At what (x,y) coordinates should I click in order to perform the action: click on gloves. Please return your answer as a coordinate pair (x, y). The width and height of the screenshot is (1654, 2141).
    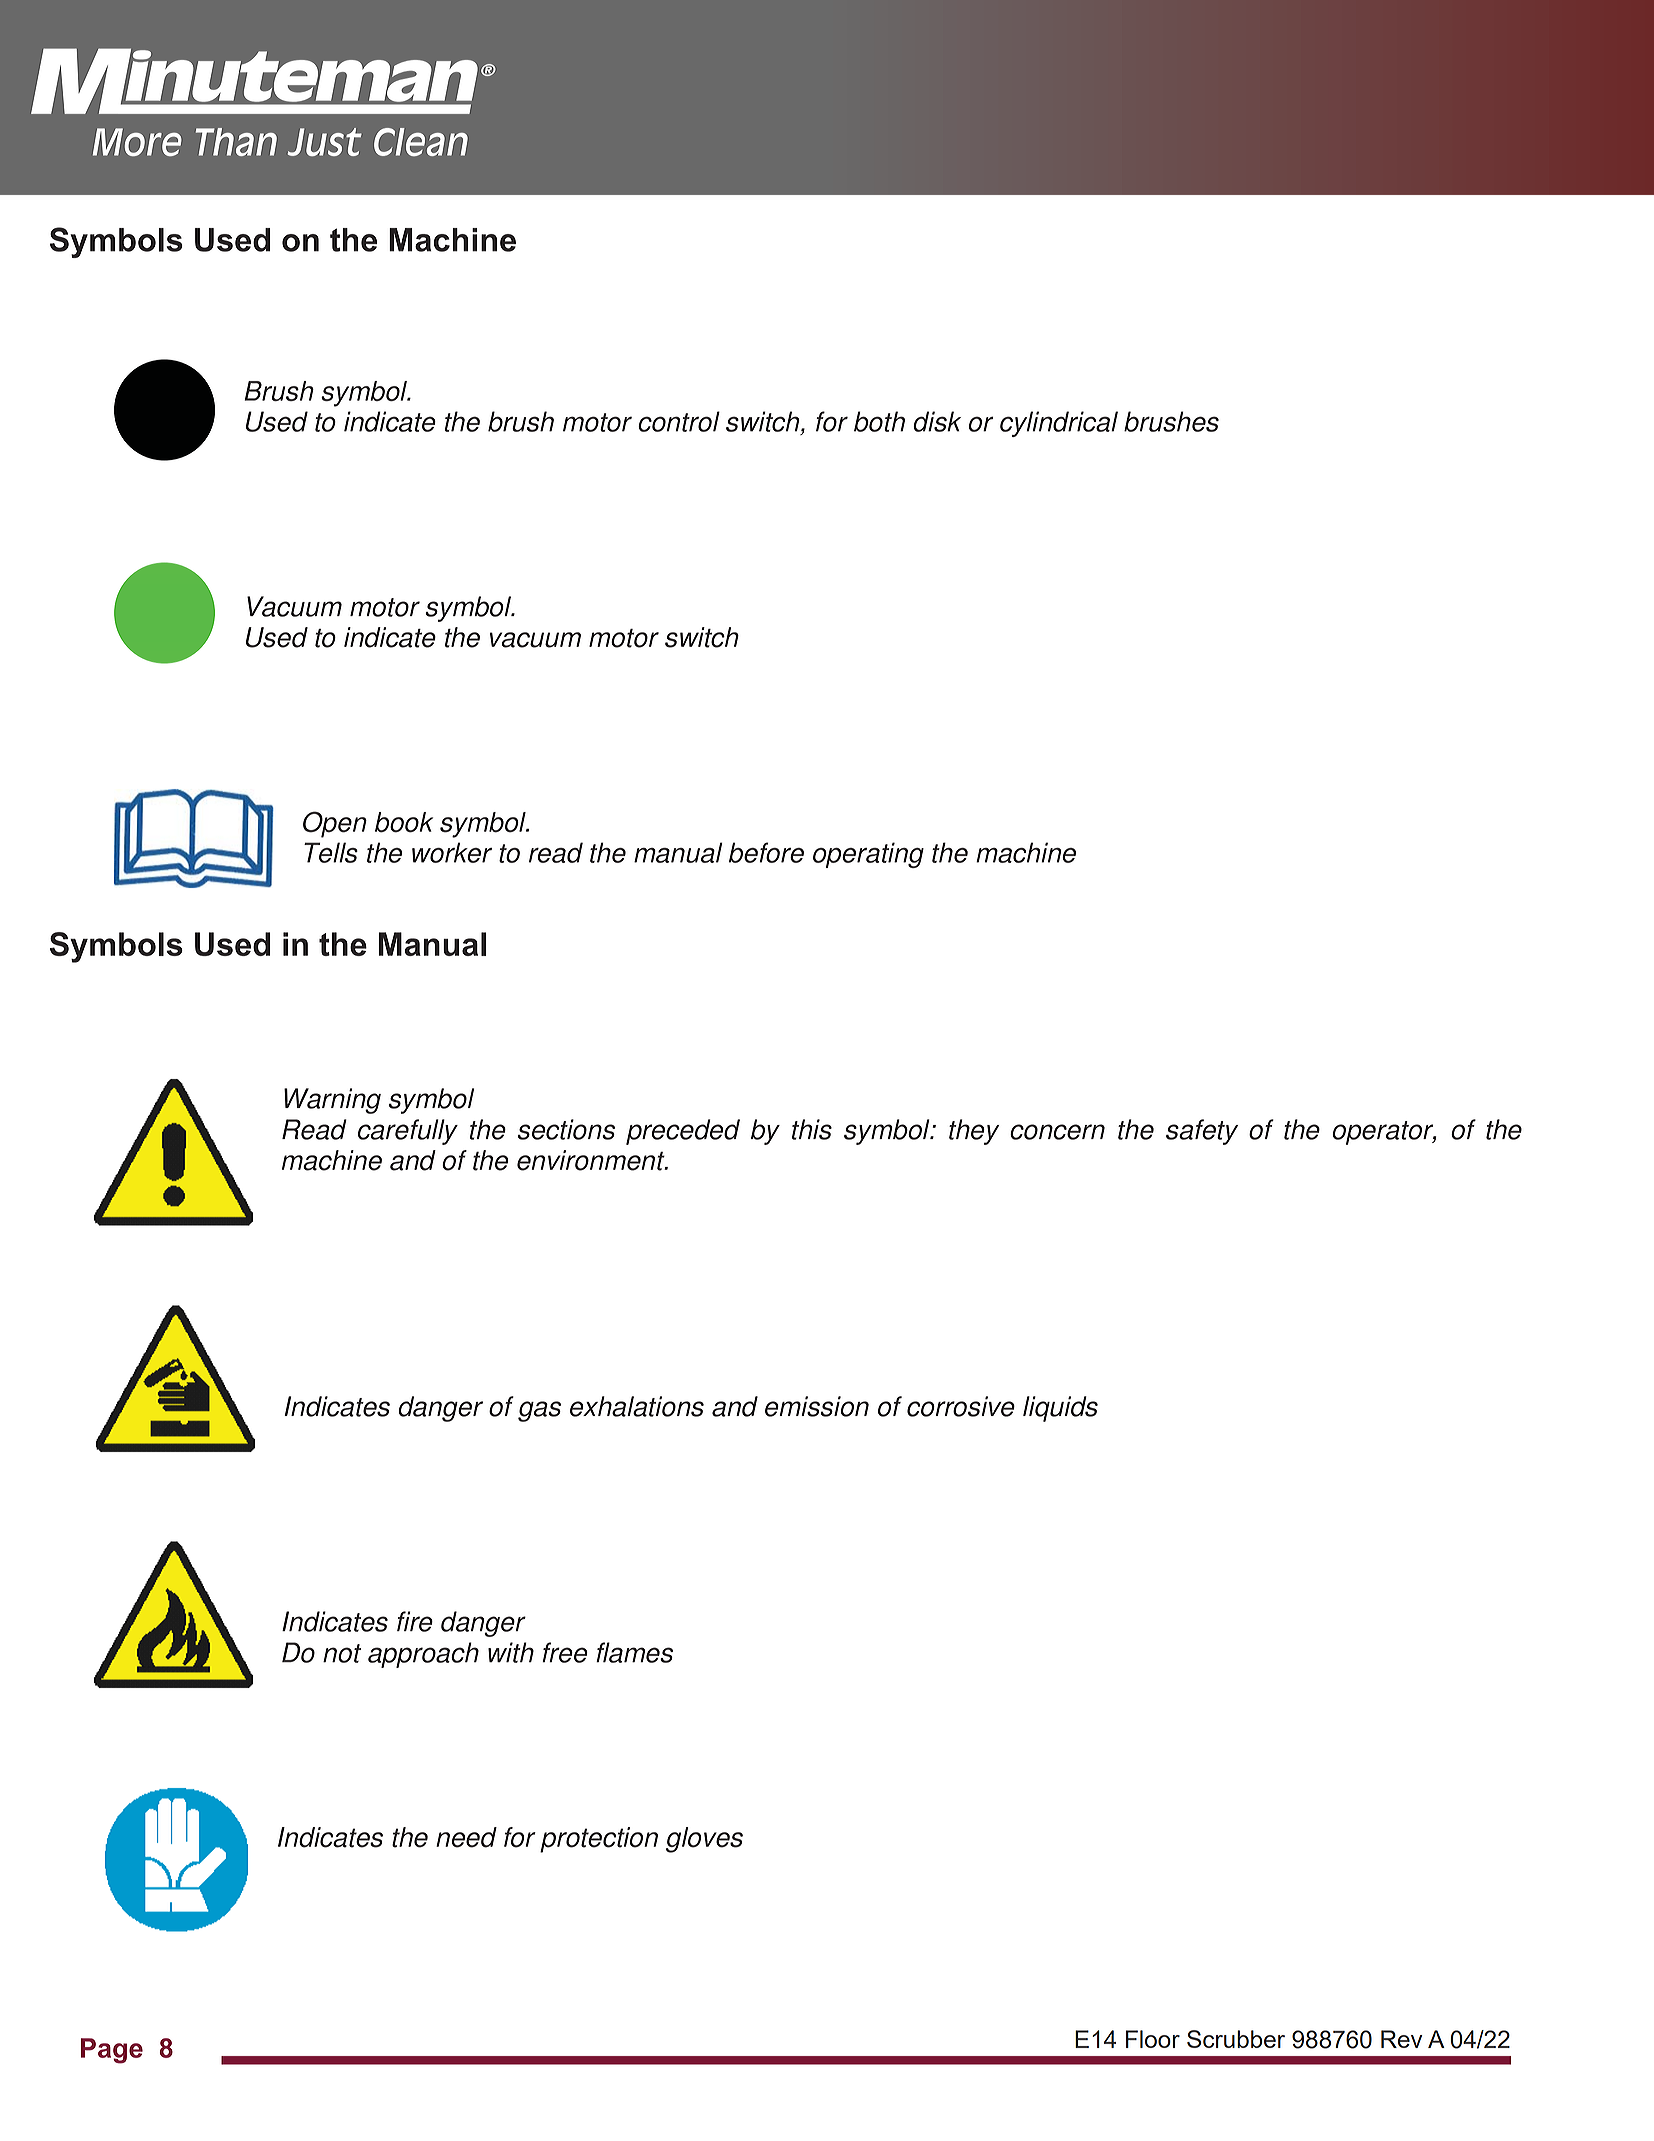
    Looking at the image, I should click on (704, 1840).
